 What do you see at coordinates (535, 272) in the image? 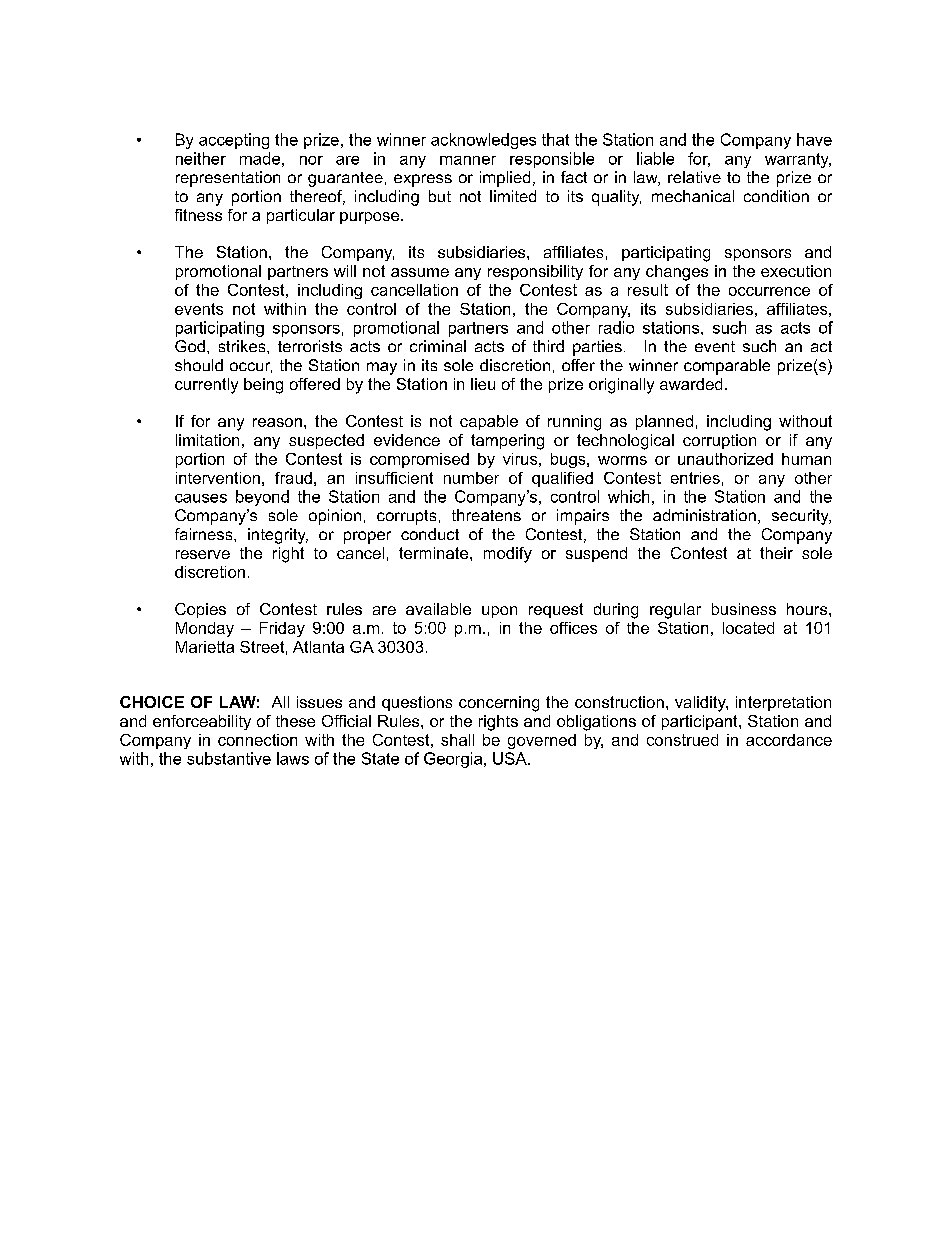
I see `responsibility` at bounding box center [535, 272].
